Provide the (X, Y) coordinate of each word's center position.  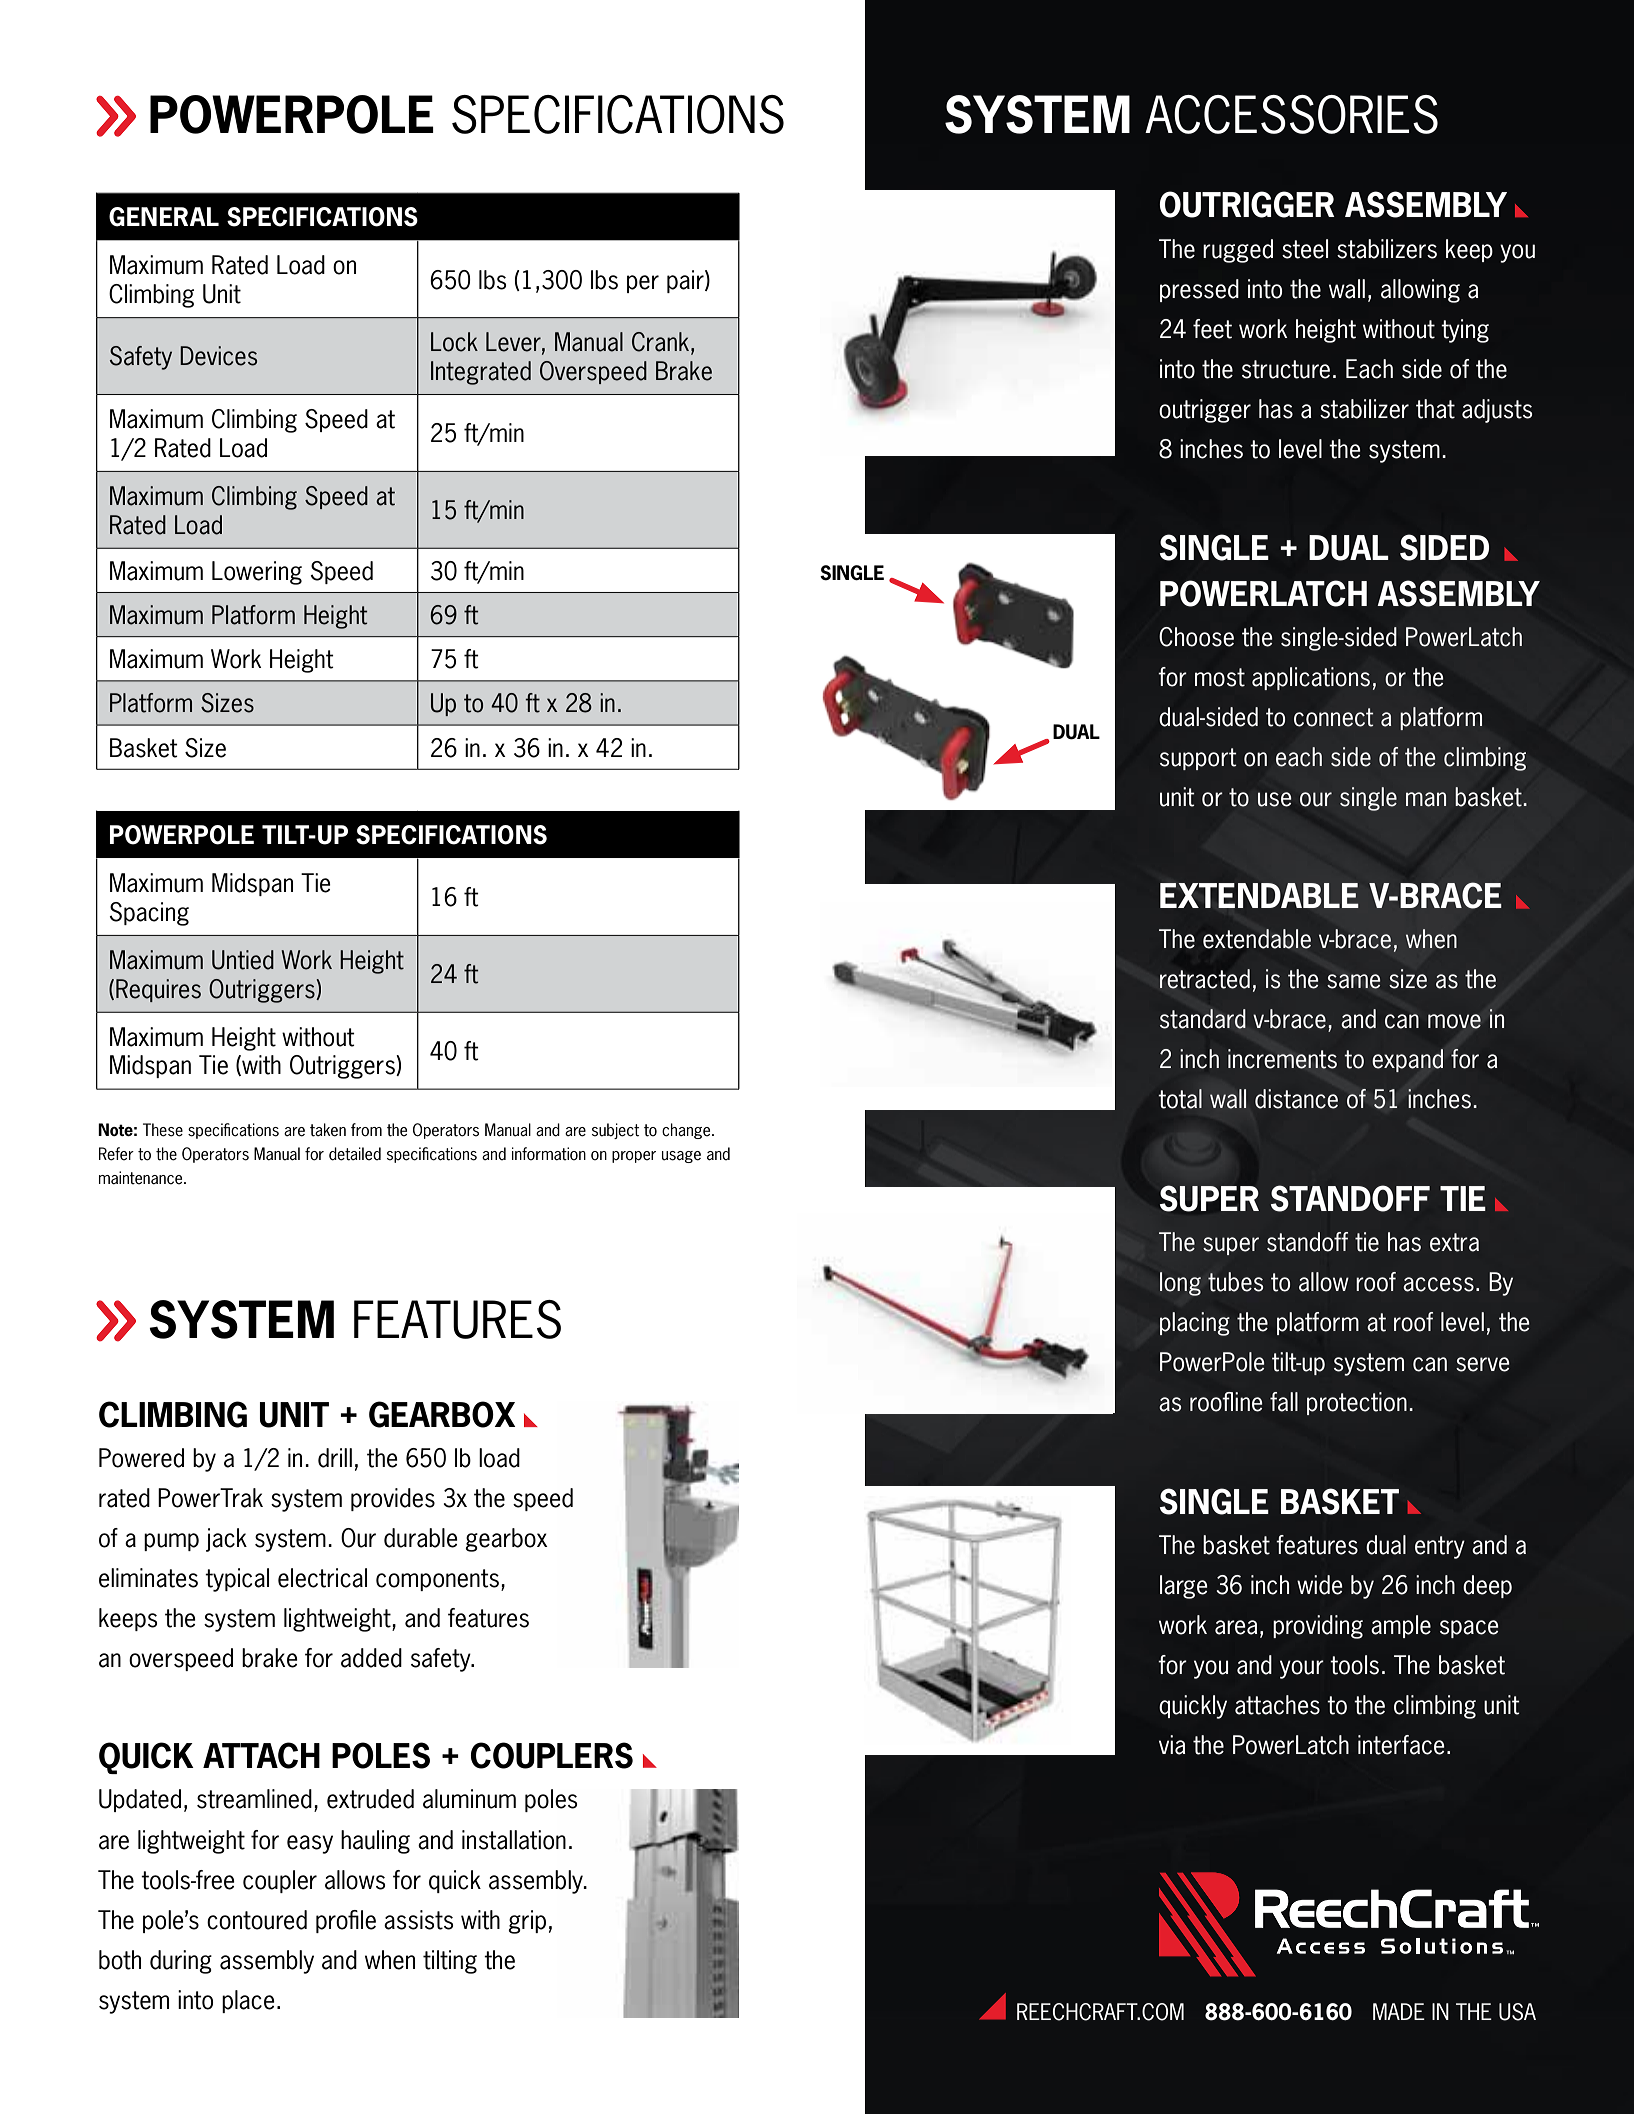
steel (1305, 249)
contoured (257, 1920)
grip (527, 1922)
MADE (1399, 2011)
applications (1311, 678)
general (164, 217)
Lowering (257, 573)
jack (226, 1540)
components (437, 1580)
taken (328, 1130)
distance (1296, 1099)
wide (1320, 1585)
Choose (1196, 637)
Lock (454, 342)
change (687, 1131)
